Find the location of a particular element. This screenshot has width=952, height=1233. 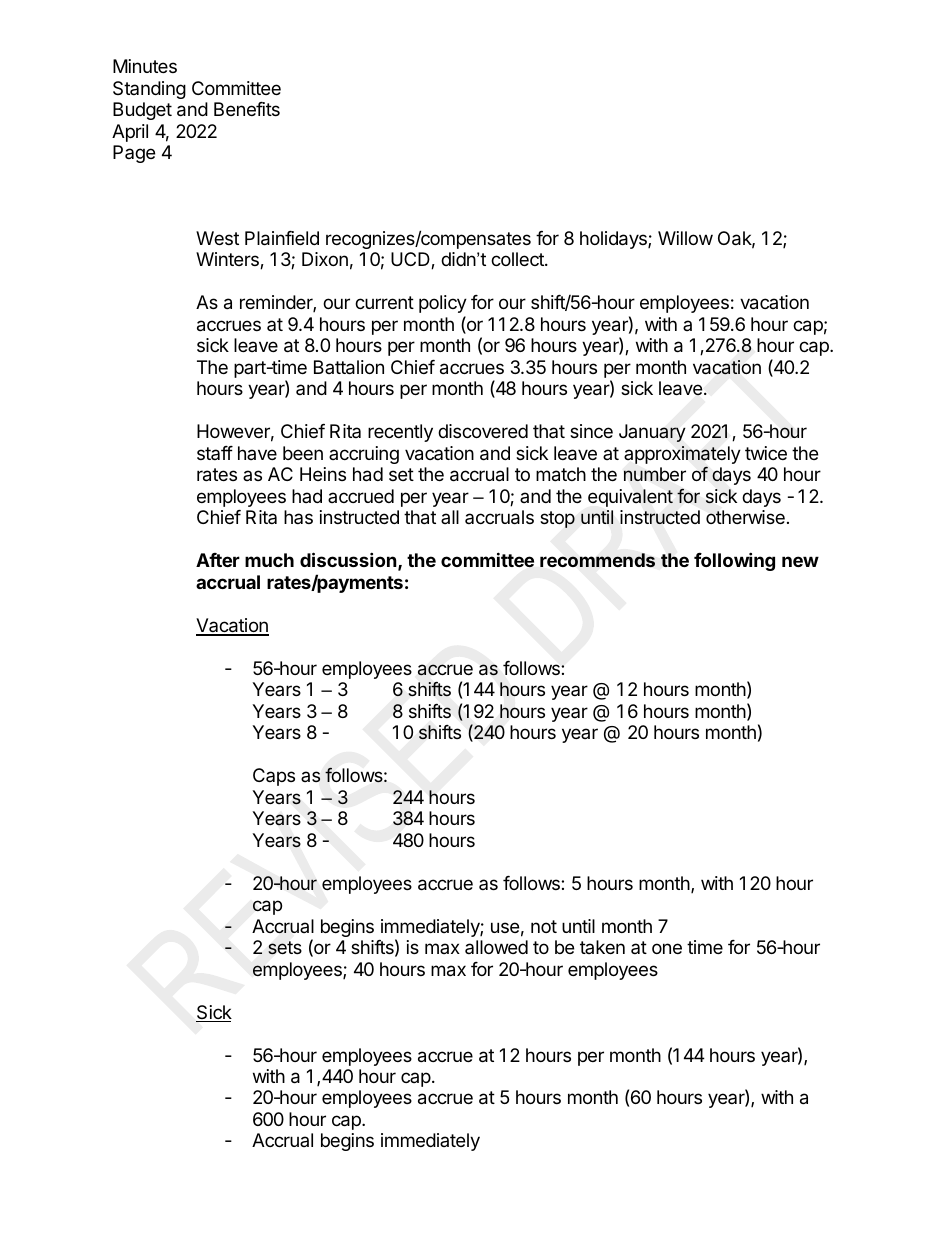

Benefits is located at coordinates (247, 109).
